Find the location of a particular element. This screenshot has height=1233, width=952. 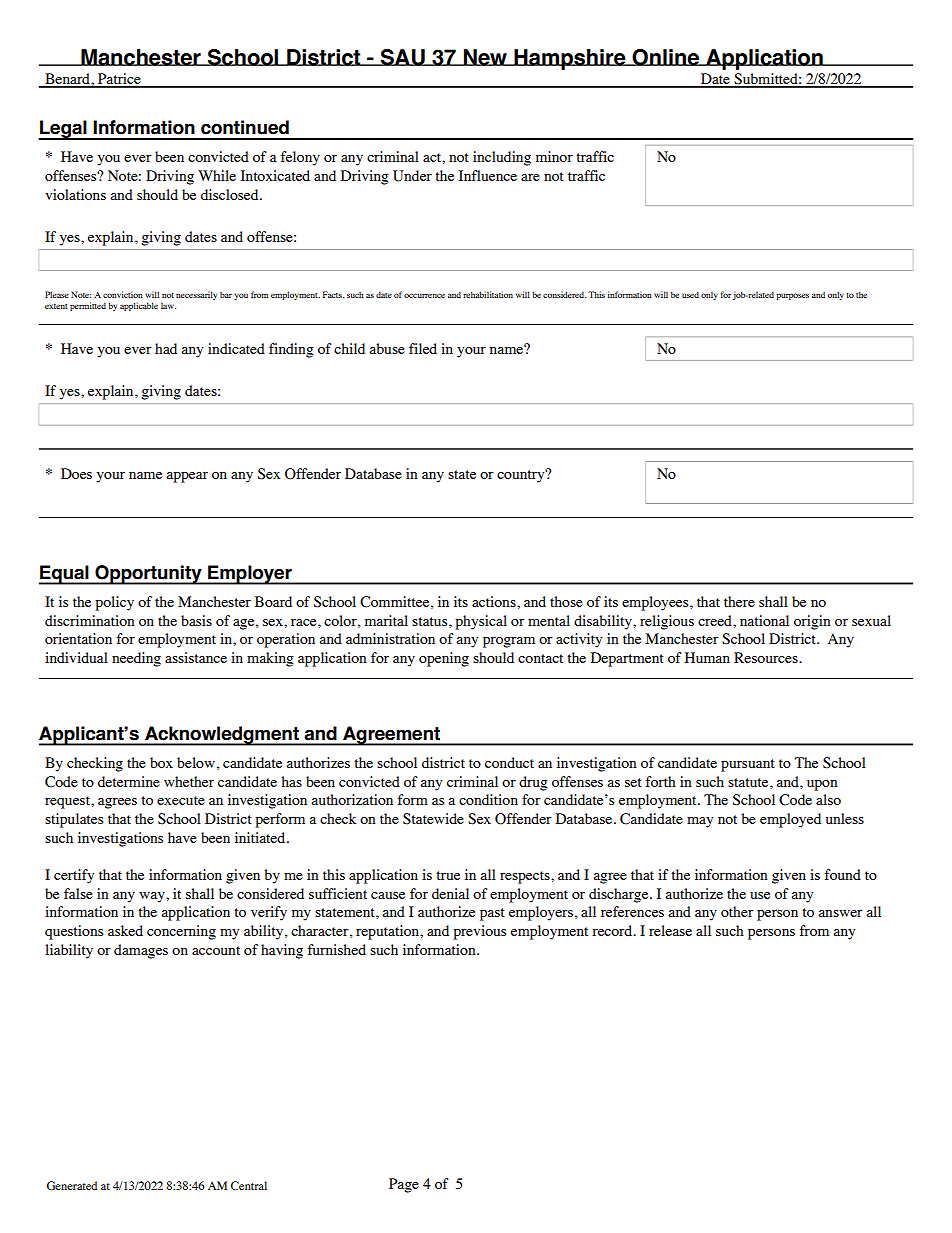

New is located at coordinates (485, 57).
